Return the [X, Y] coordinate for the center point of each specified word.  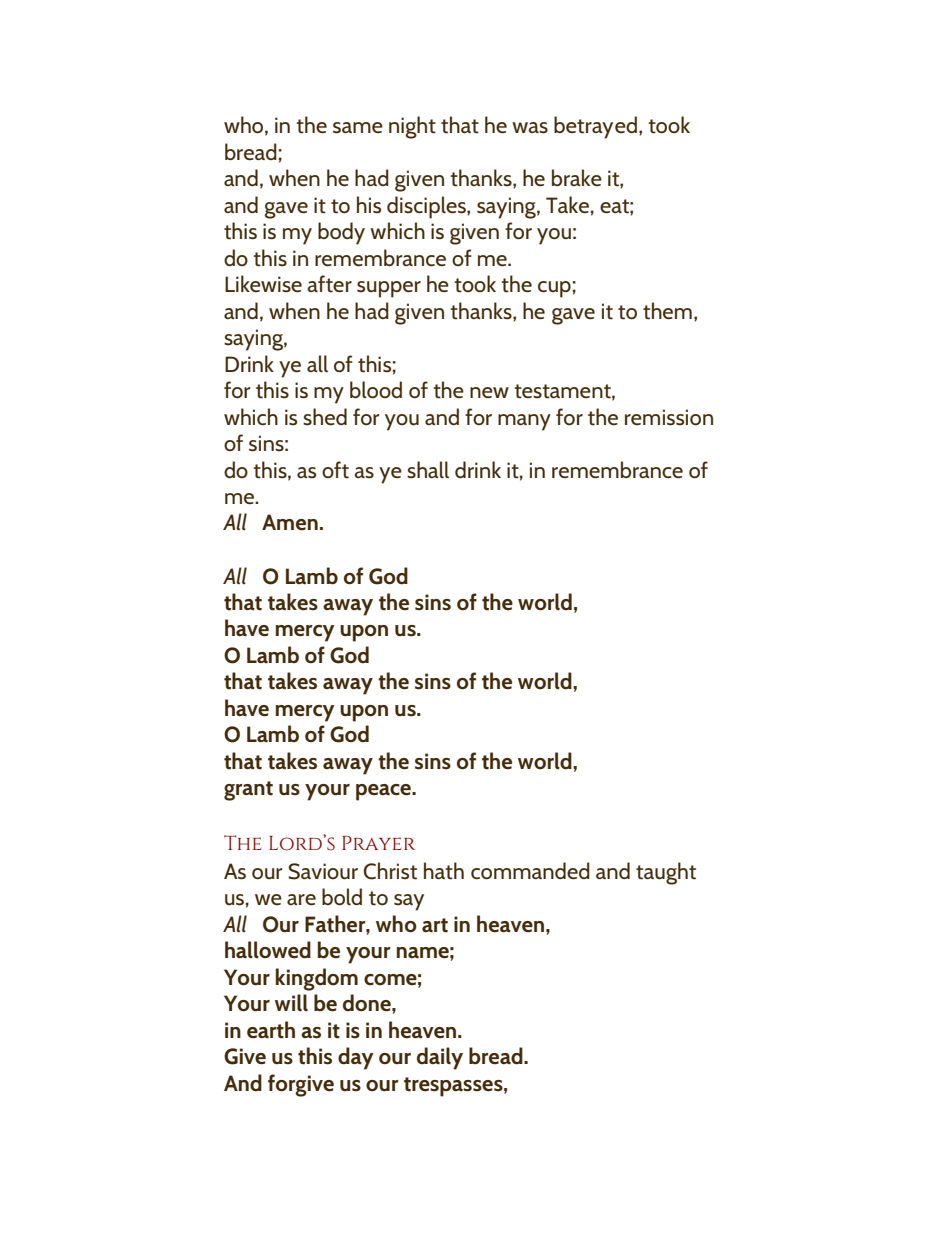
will [291, 1003]
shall [428, 470]
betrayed [595, 127]
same [358, 128]
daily [440, 1058]
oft [335, 470]
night [412, 127]
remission [669, 417]
